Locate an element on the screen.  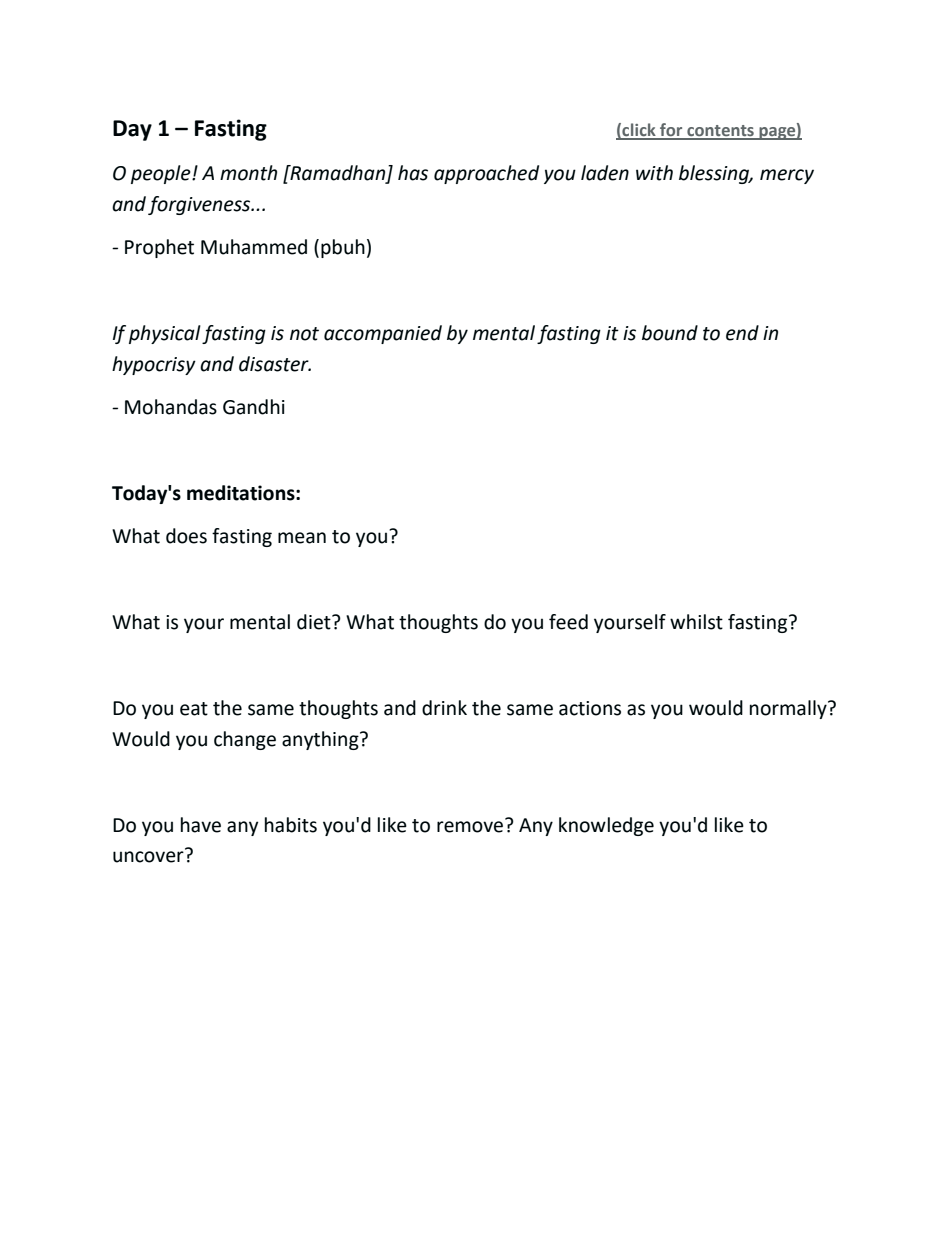
Gandhi is located at coordinates (254, 407).
